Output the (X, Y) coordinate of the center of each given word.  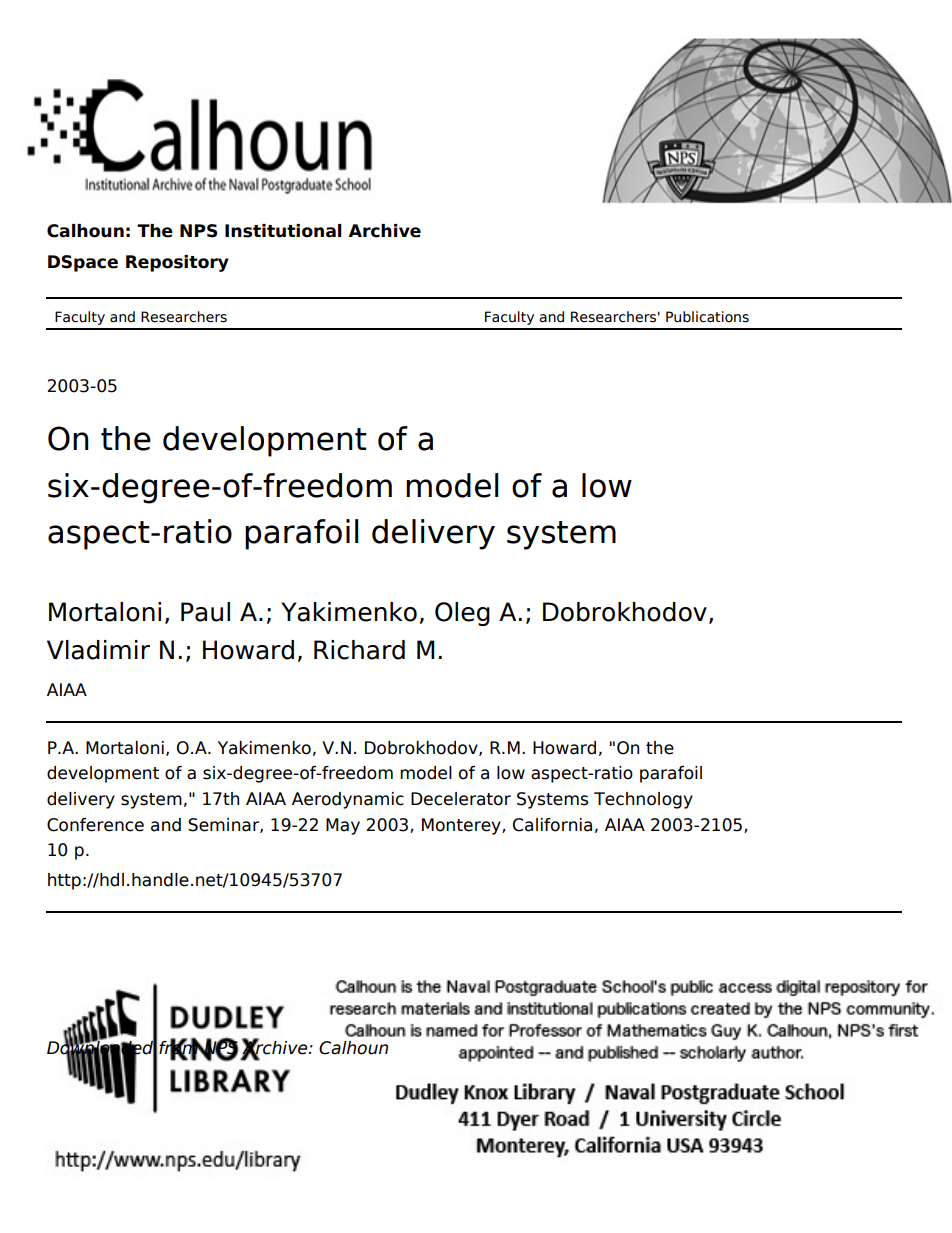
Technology (643, 800)
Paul (205, 612)
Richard (359, 650)
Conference (95, 825)
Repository (177, 263)
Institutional (283, 231)
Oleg (462, 614)
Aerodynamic (348, 800)
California (552, 825)
